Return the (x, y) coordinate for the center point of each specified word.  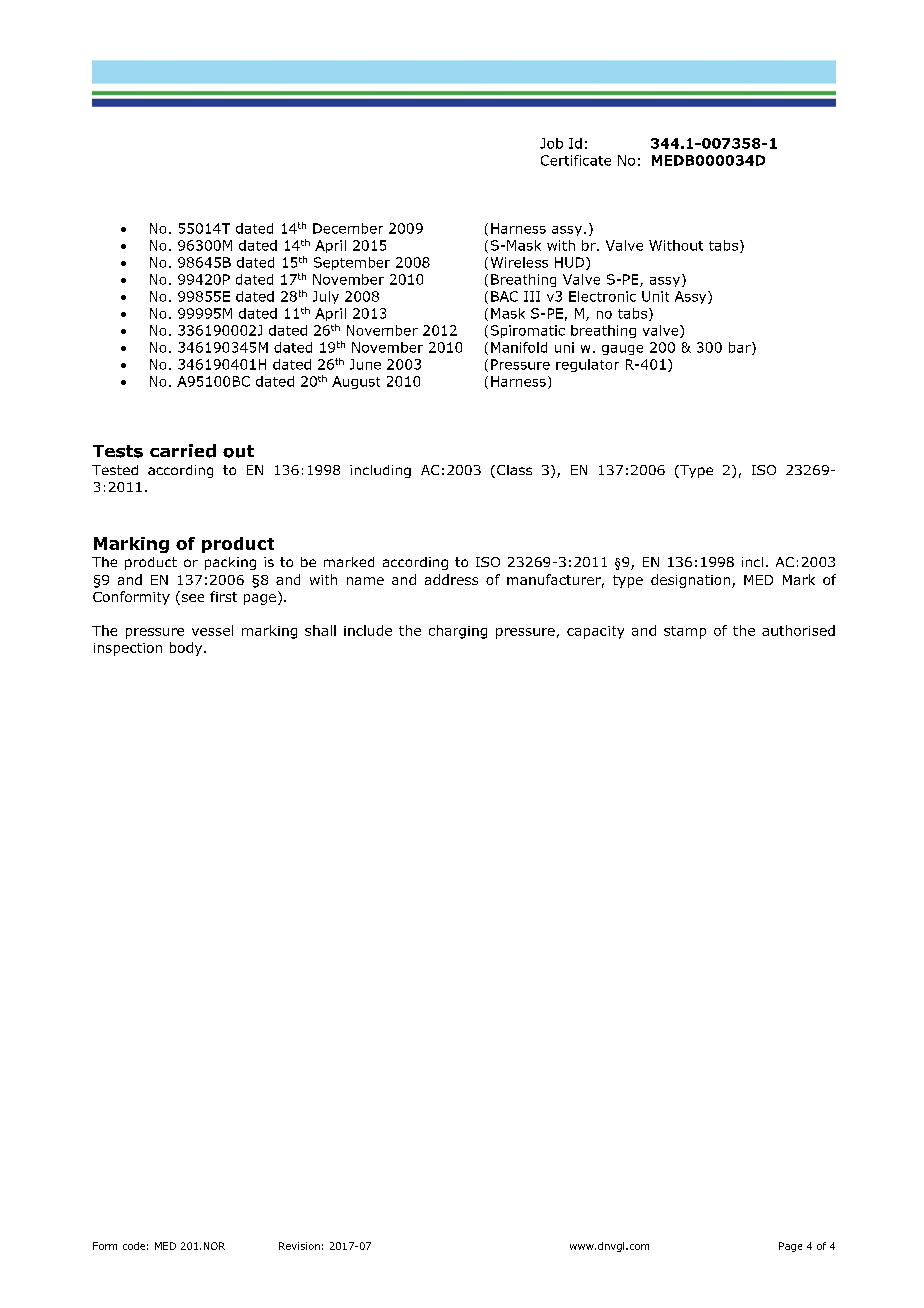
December (348, 228)
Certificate (576, 160)
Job (551, 143)
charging (458, 632)
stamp (685, 632)
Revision (299, 1246)
